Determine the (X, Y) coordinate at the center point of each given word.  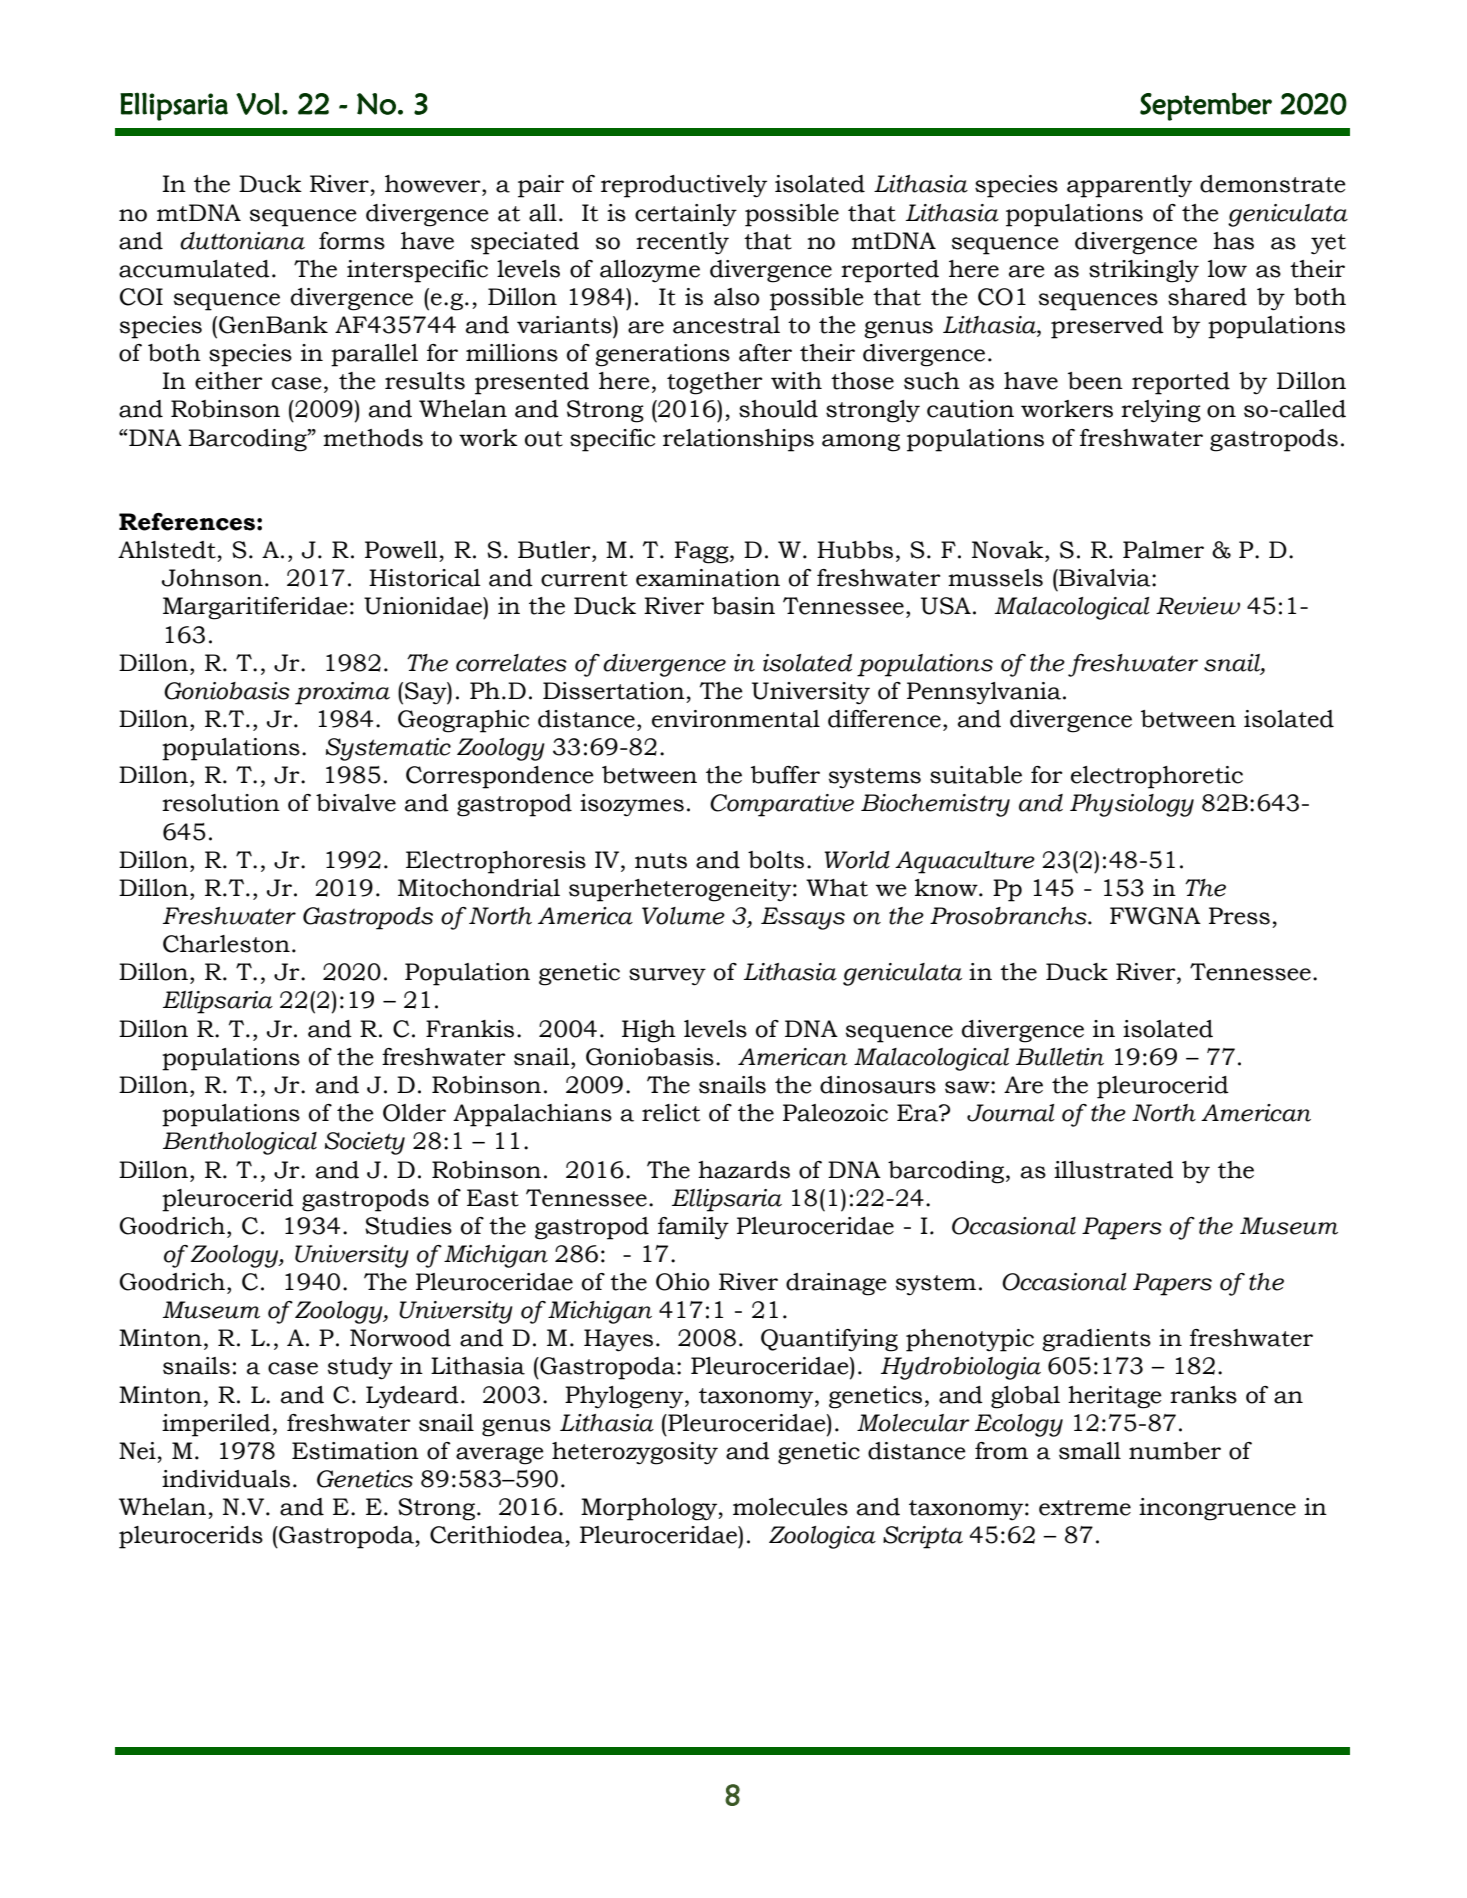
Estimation (355, 1451)
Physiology (1132, 805)
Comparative (782, 805)
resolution (221, 803)
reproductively (684, 186)
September (1206, 106)
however (434, 184)
